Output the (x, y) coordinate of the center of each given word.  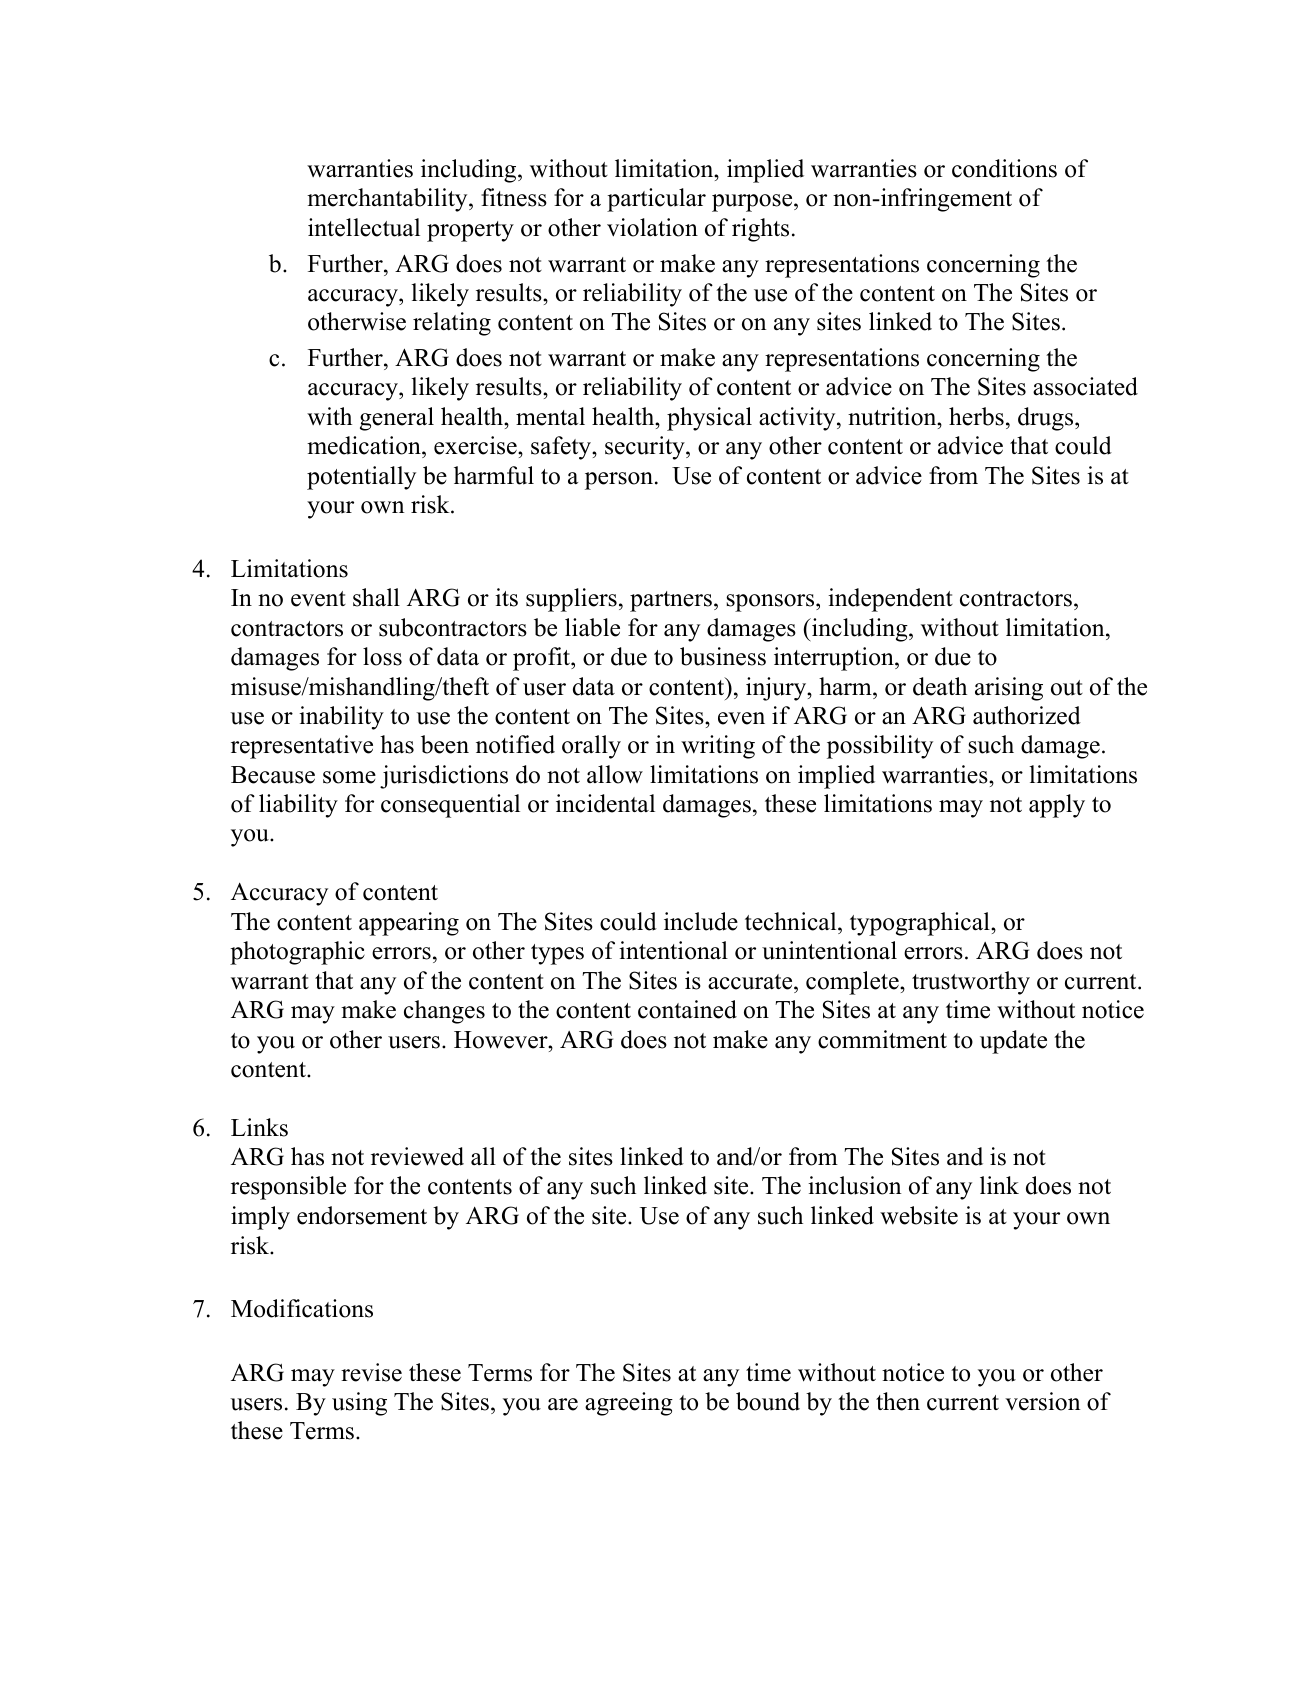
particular (656, 200)
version (1043, 1401)
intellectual (364, 227)
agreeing (629, 1404)
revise (371, 1372)
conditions (1004, 168)
